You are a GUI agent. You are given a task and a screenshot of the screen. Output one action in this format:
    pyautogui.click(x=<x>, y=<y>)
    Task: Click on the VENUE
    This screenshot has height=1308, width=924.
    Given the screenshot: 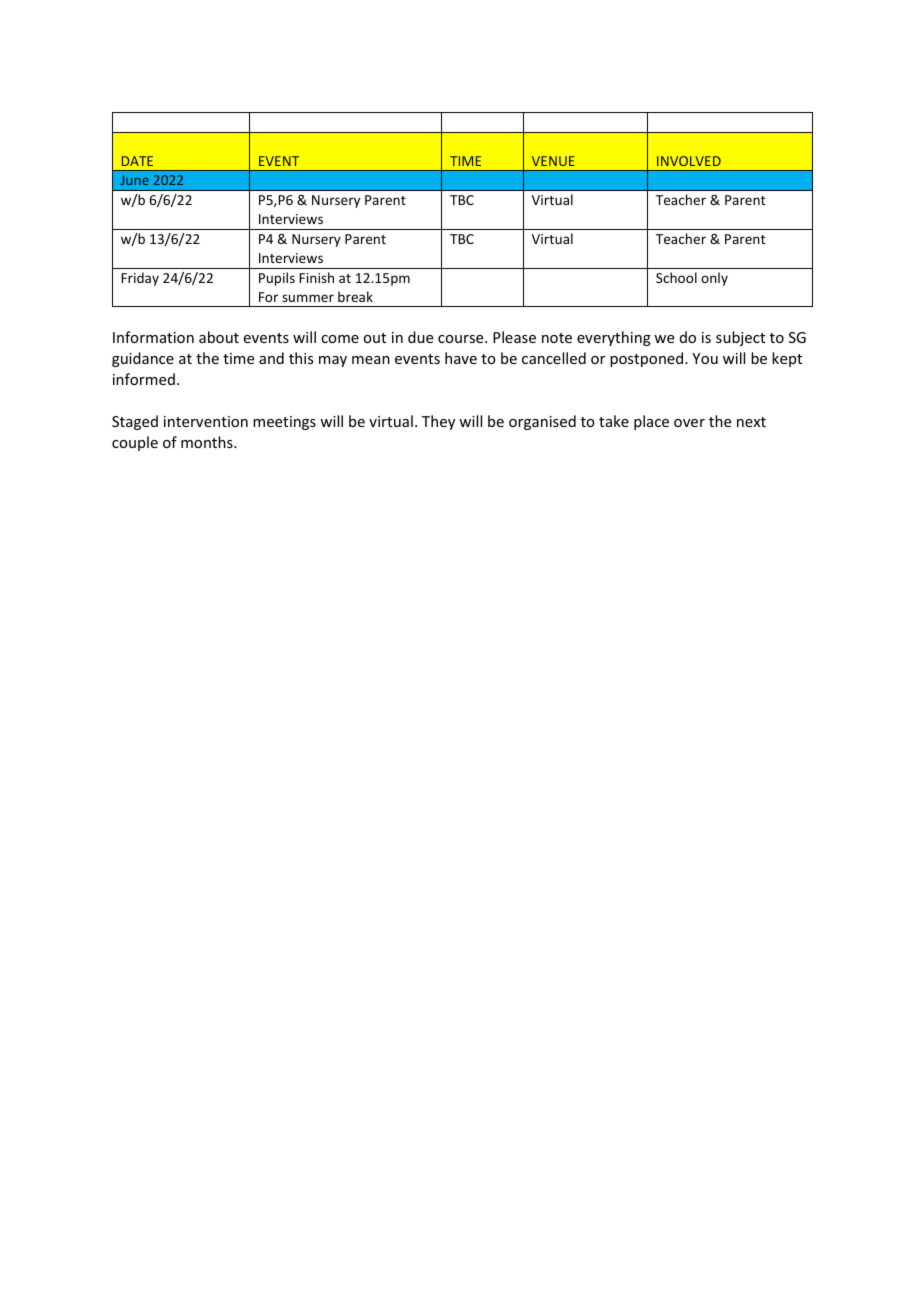 What is the action you would take?
    pyautogui.click(x=553, y=161)
